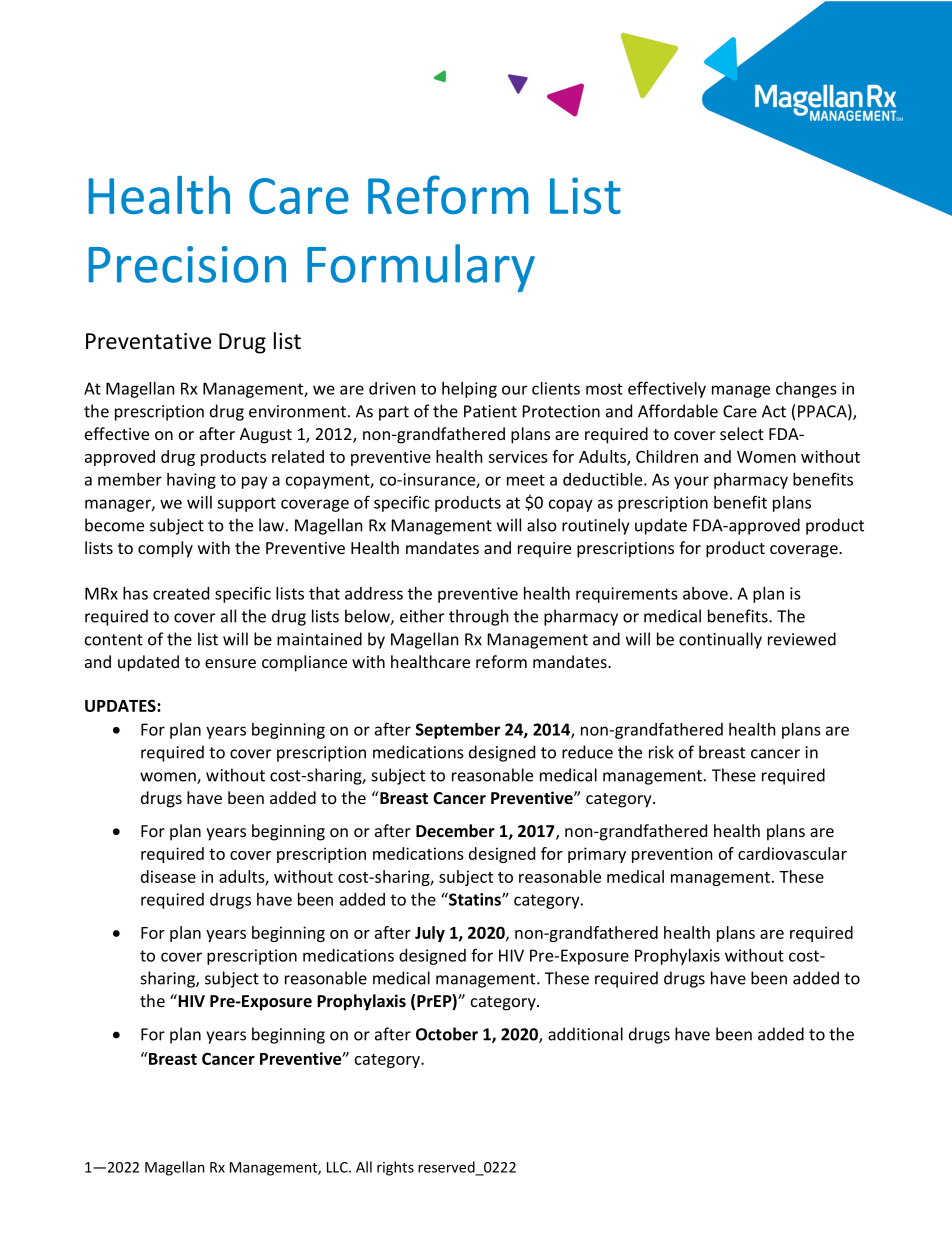  Describe the element at coordinates (421, 268) in the screenshot. I see `Formulary` at that location.
